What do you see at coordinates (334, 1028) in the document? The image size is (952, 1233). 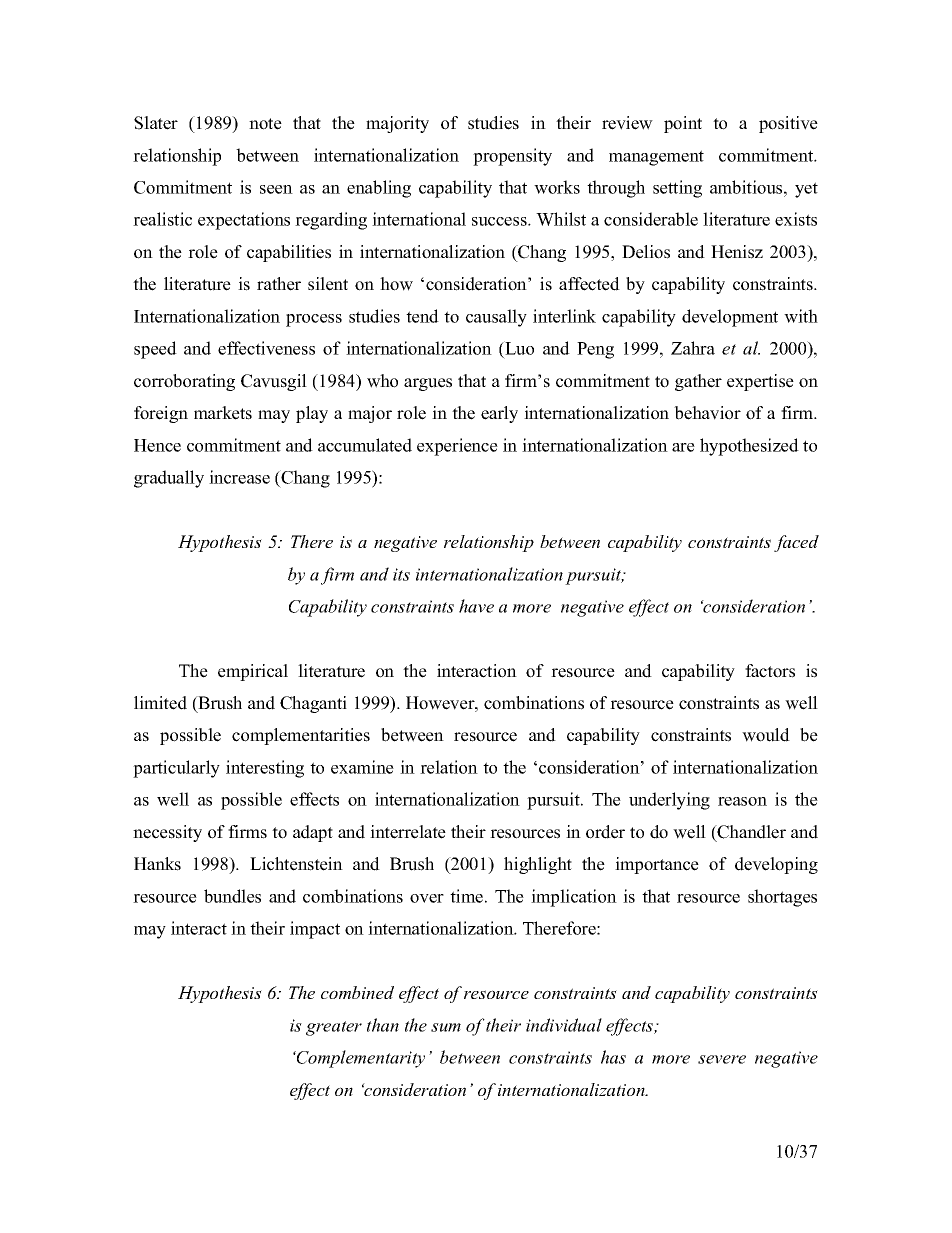 I see `greater` at bounding box center [334, 1028].
